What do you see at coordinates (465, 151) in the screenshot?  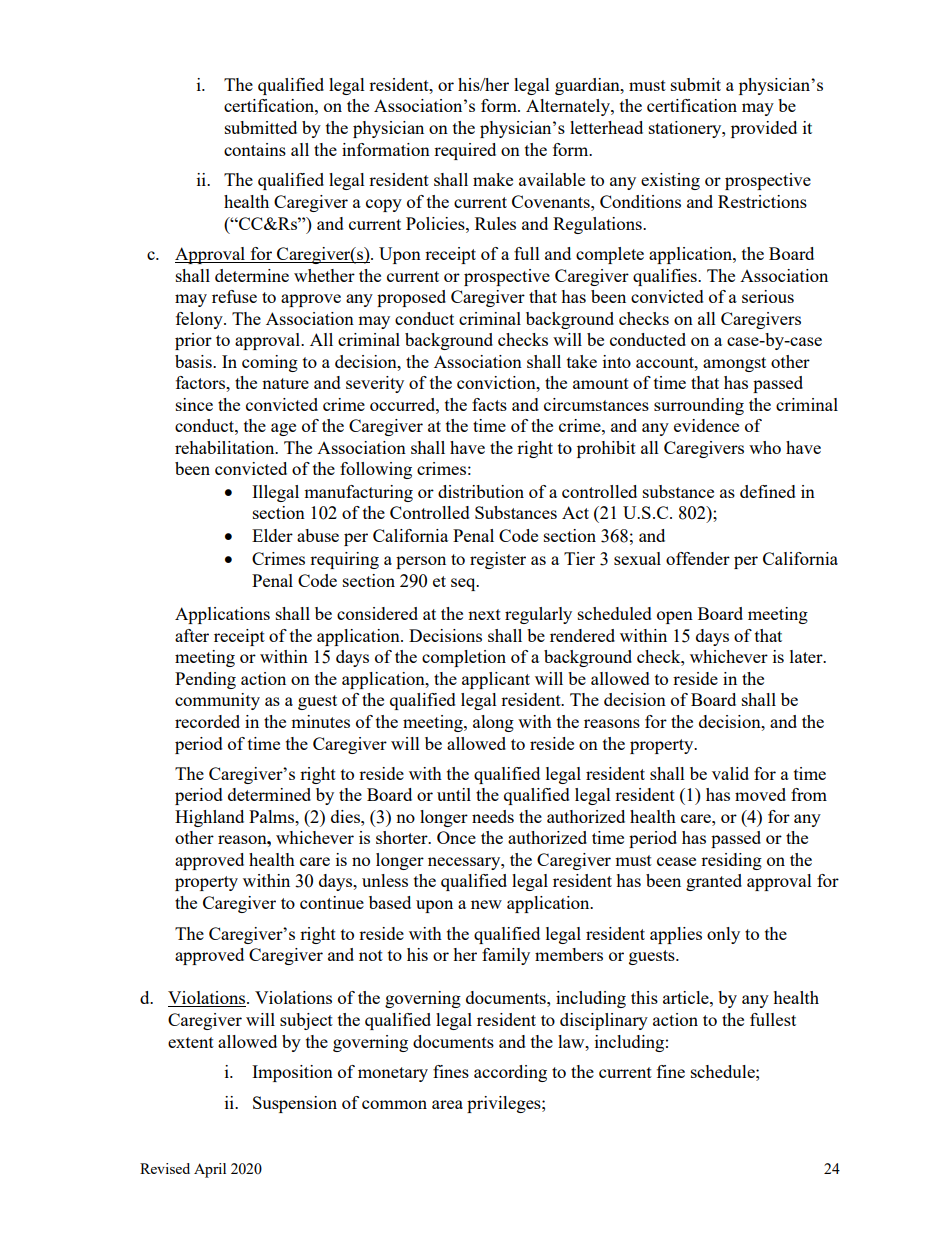 I see `required` at bounding box center [465, 151].
